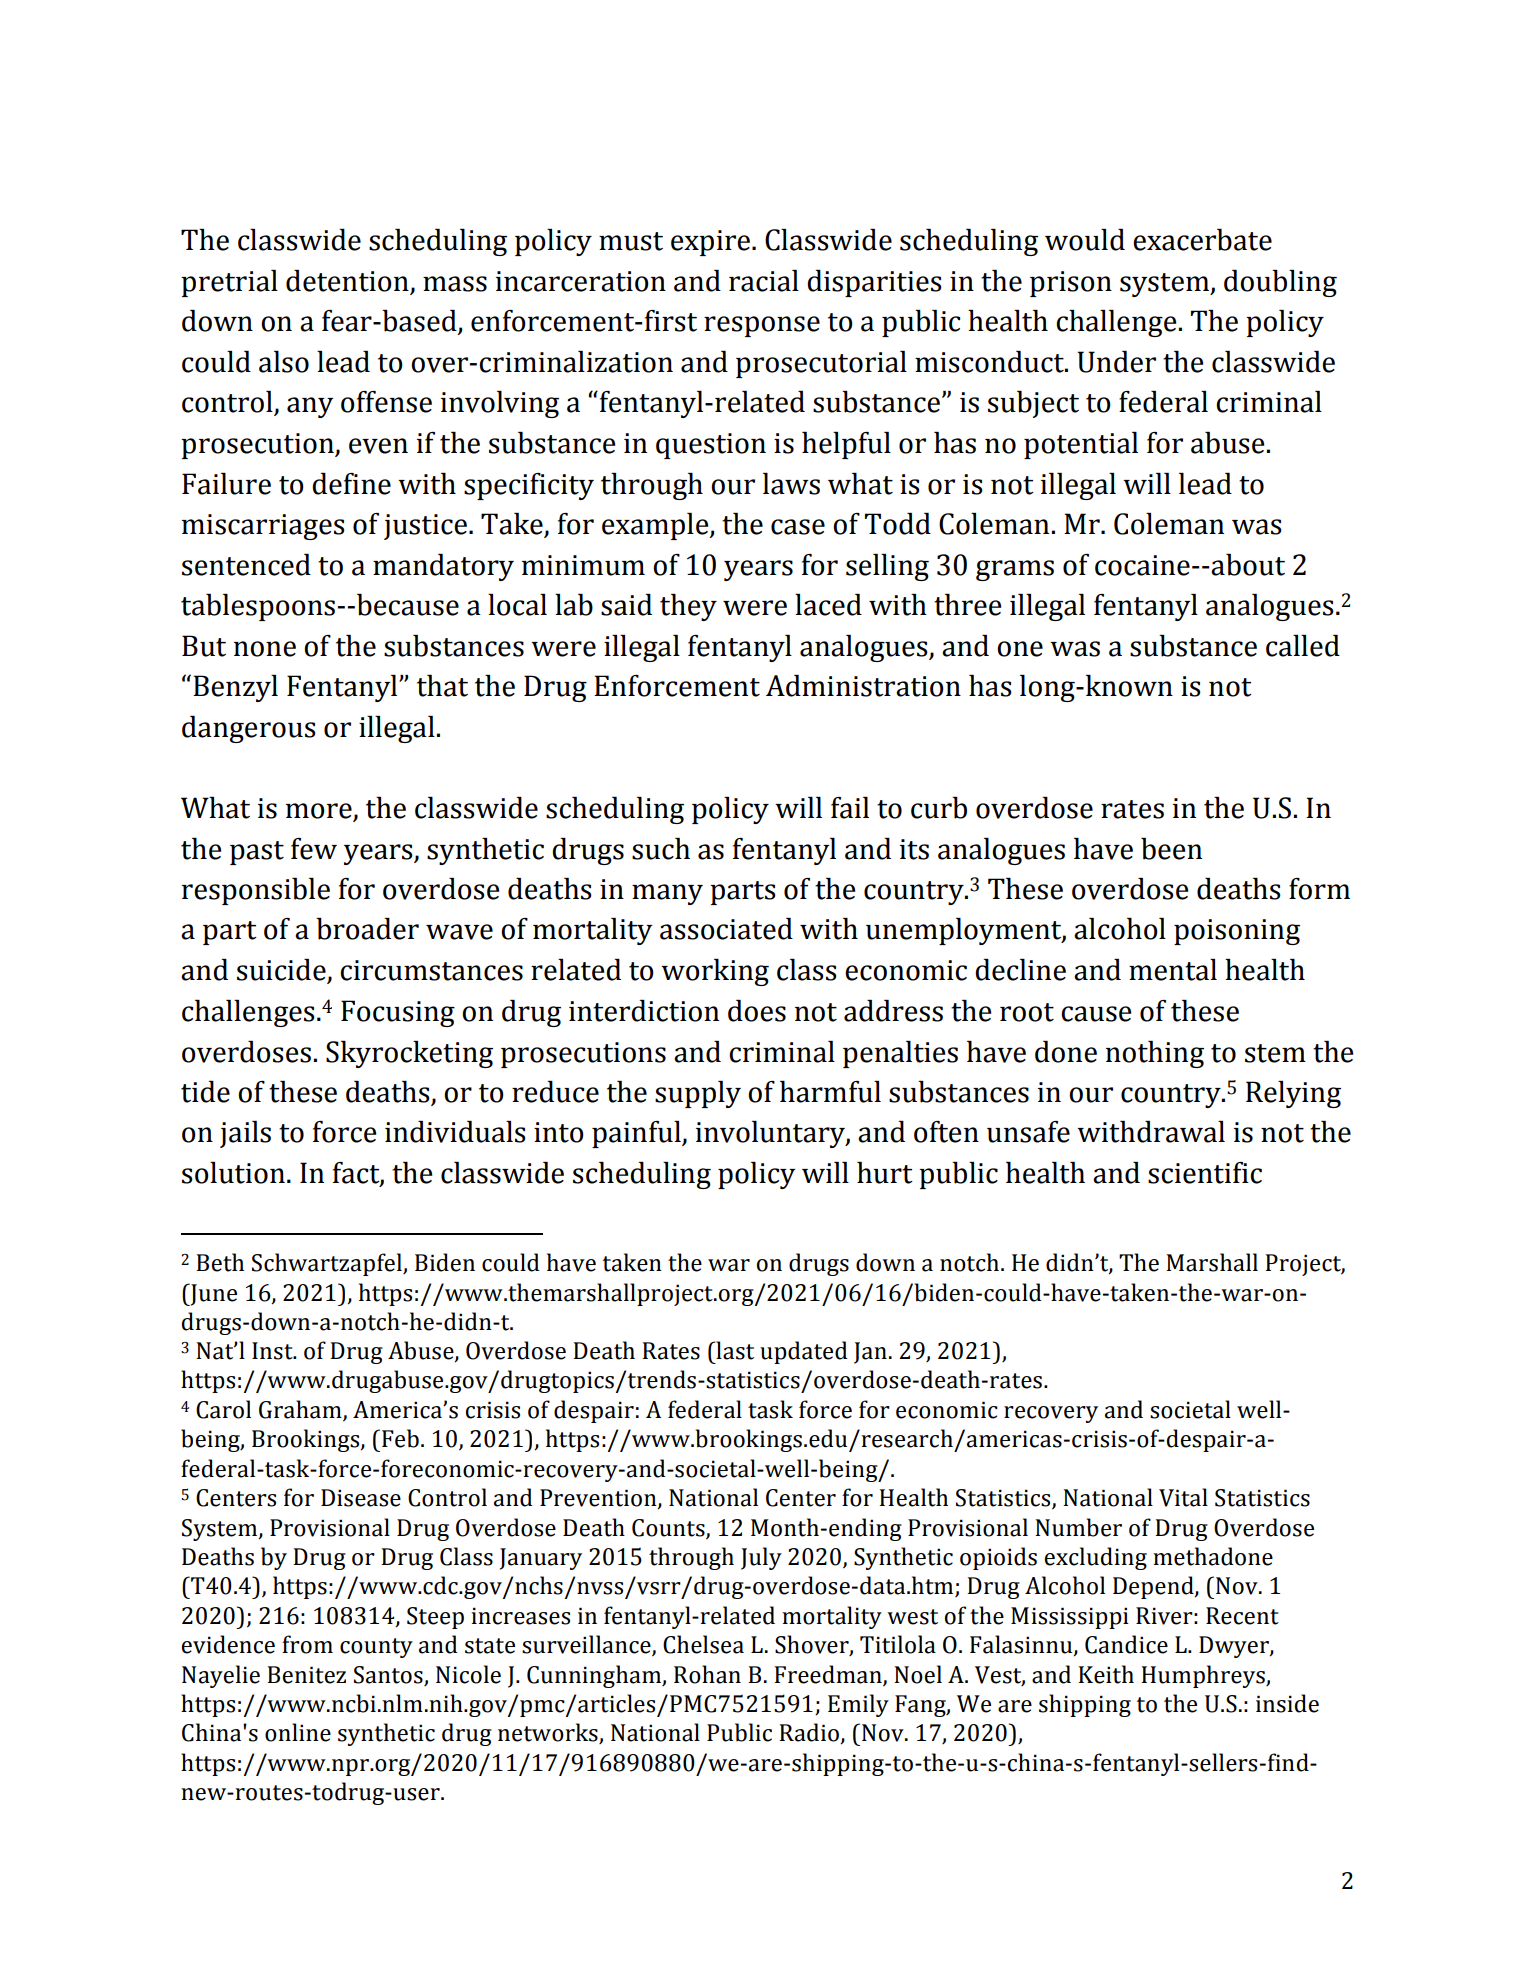  Describe the element at coordinates (1303, 646) in the screenshot. I see `called` at that location.
